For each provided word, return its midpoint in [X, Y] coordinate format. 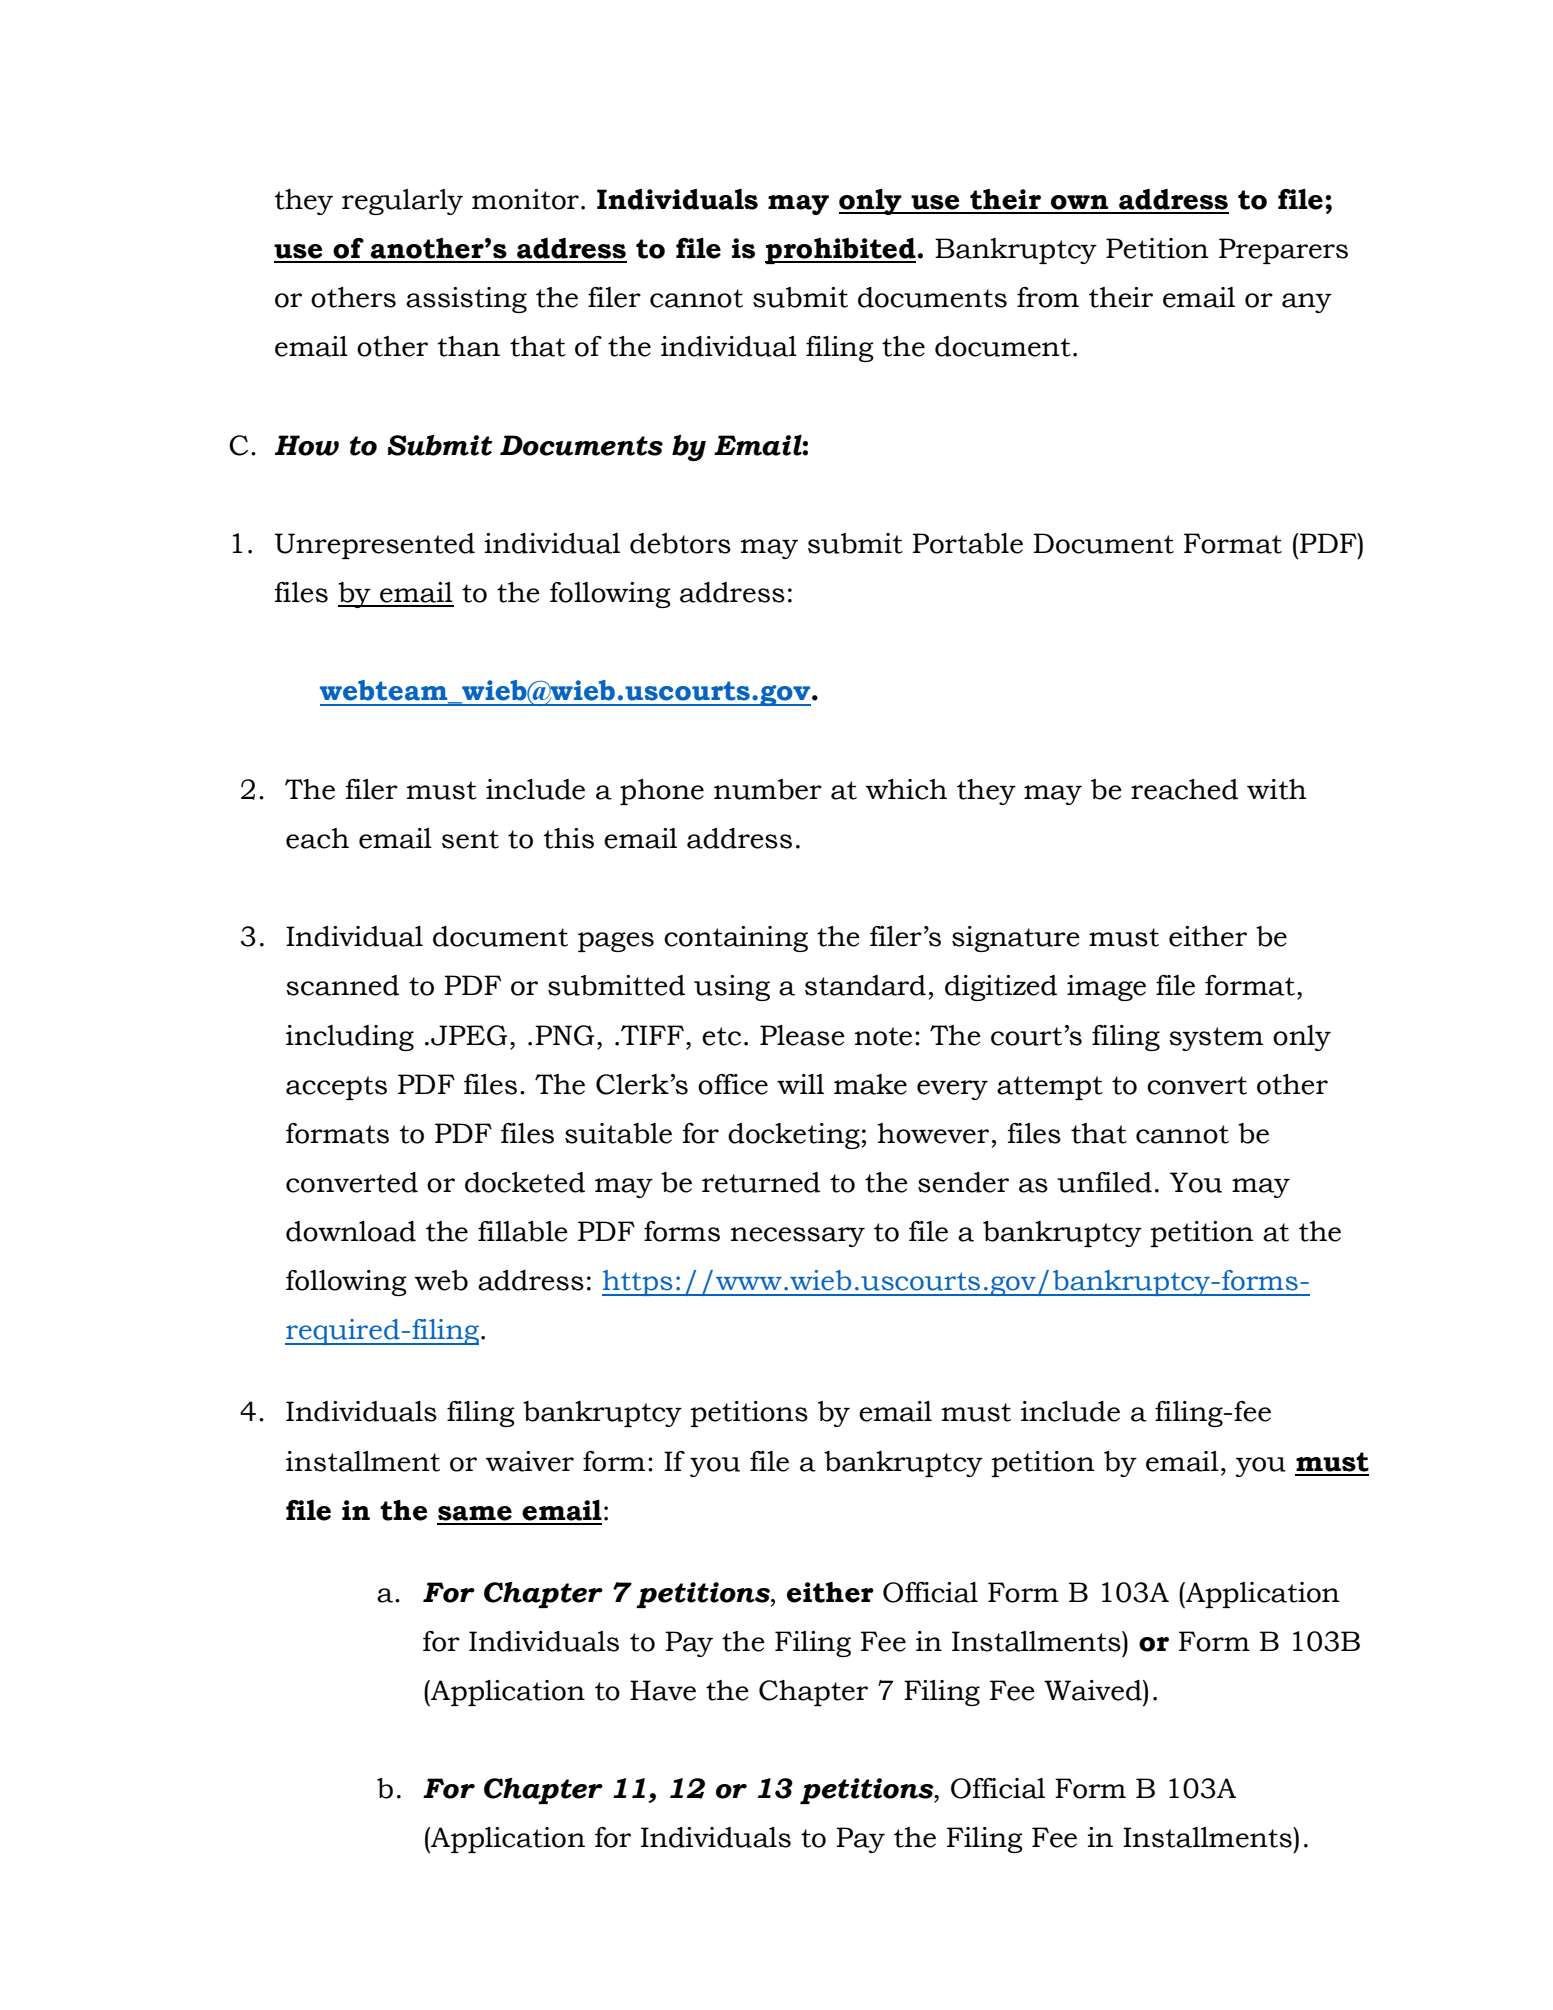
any [1307, 303]
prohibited [841, 251]
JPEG [469, 1035]
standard [865, 985]
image [1106, 988]
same [475, 1513]
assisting [466, 300]
